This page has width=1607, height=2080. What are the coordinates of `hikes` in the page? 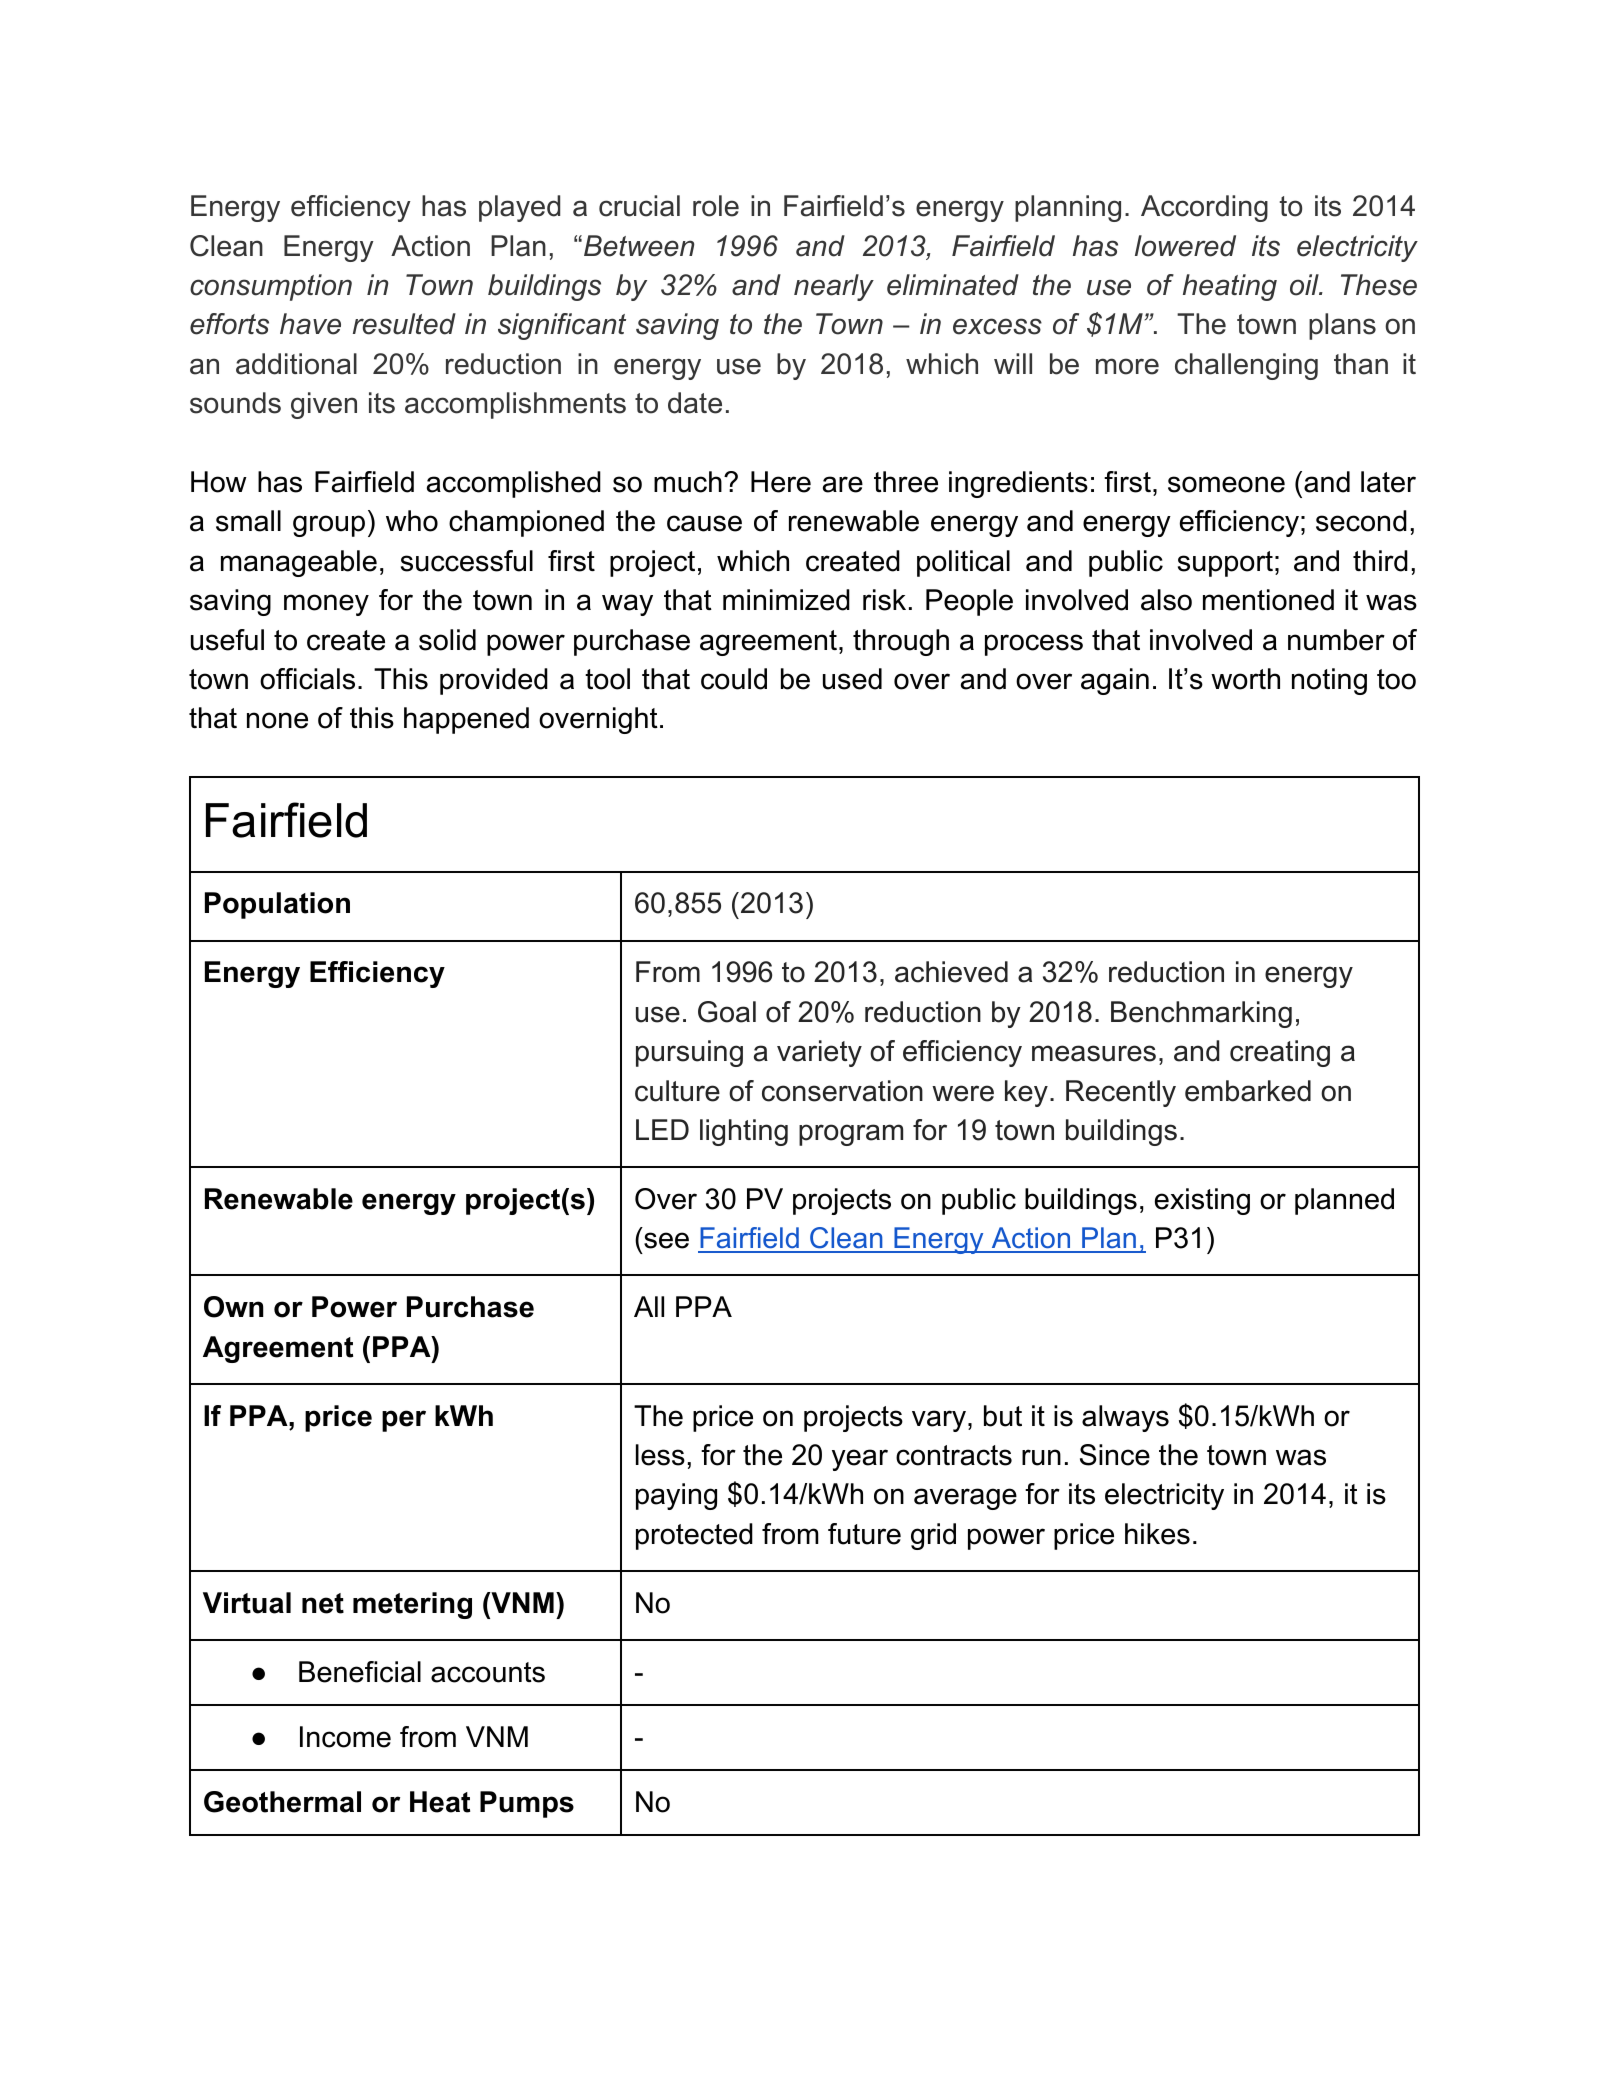 It's located at (1157, 1534).
